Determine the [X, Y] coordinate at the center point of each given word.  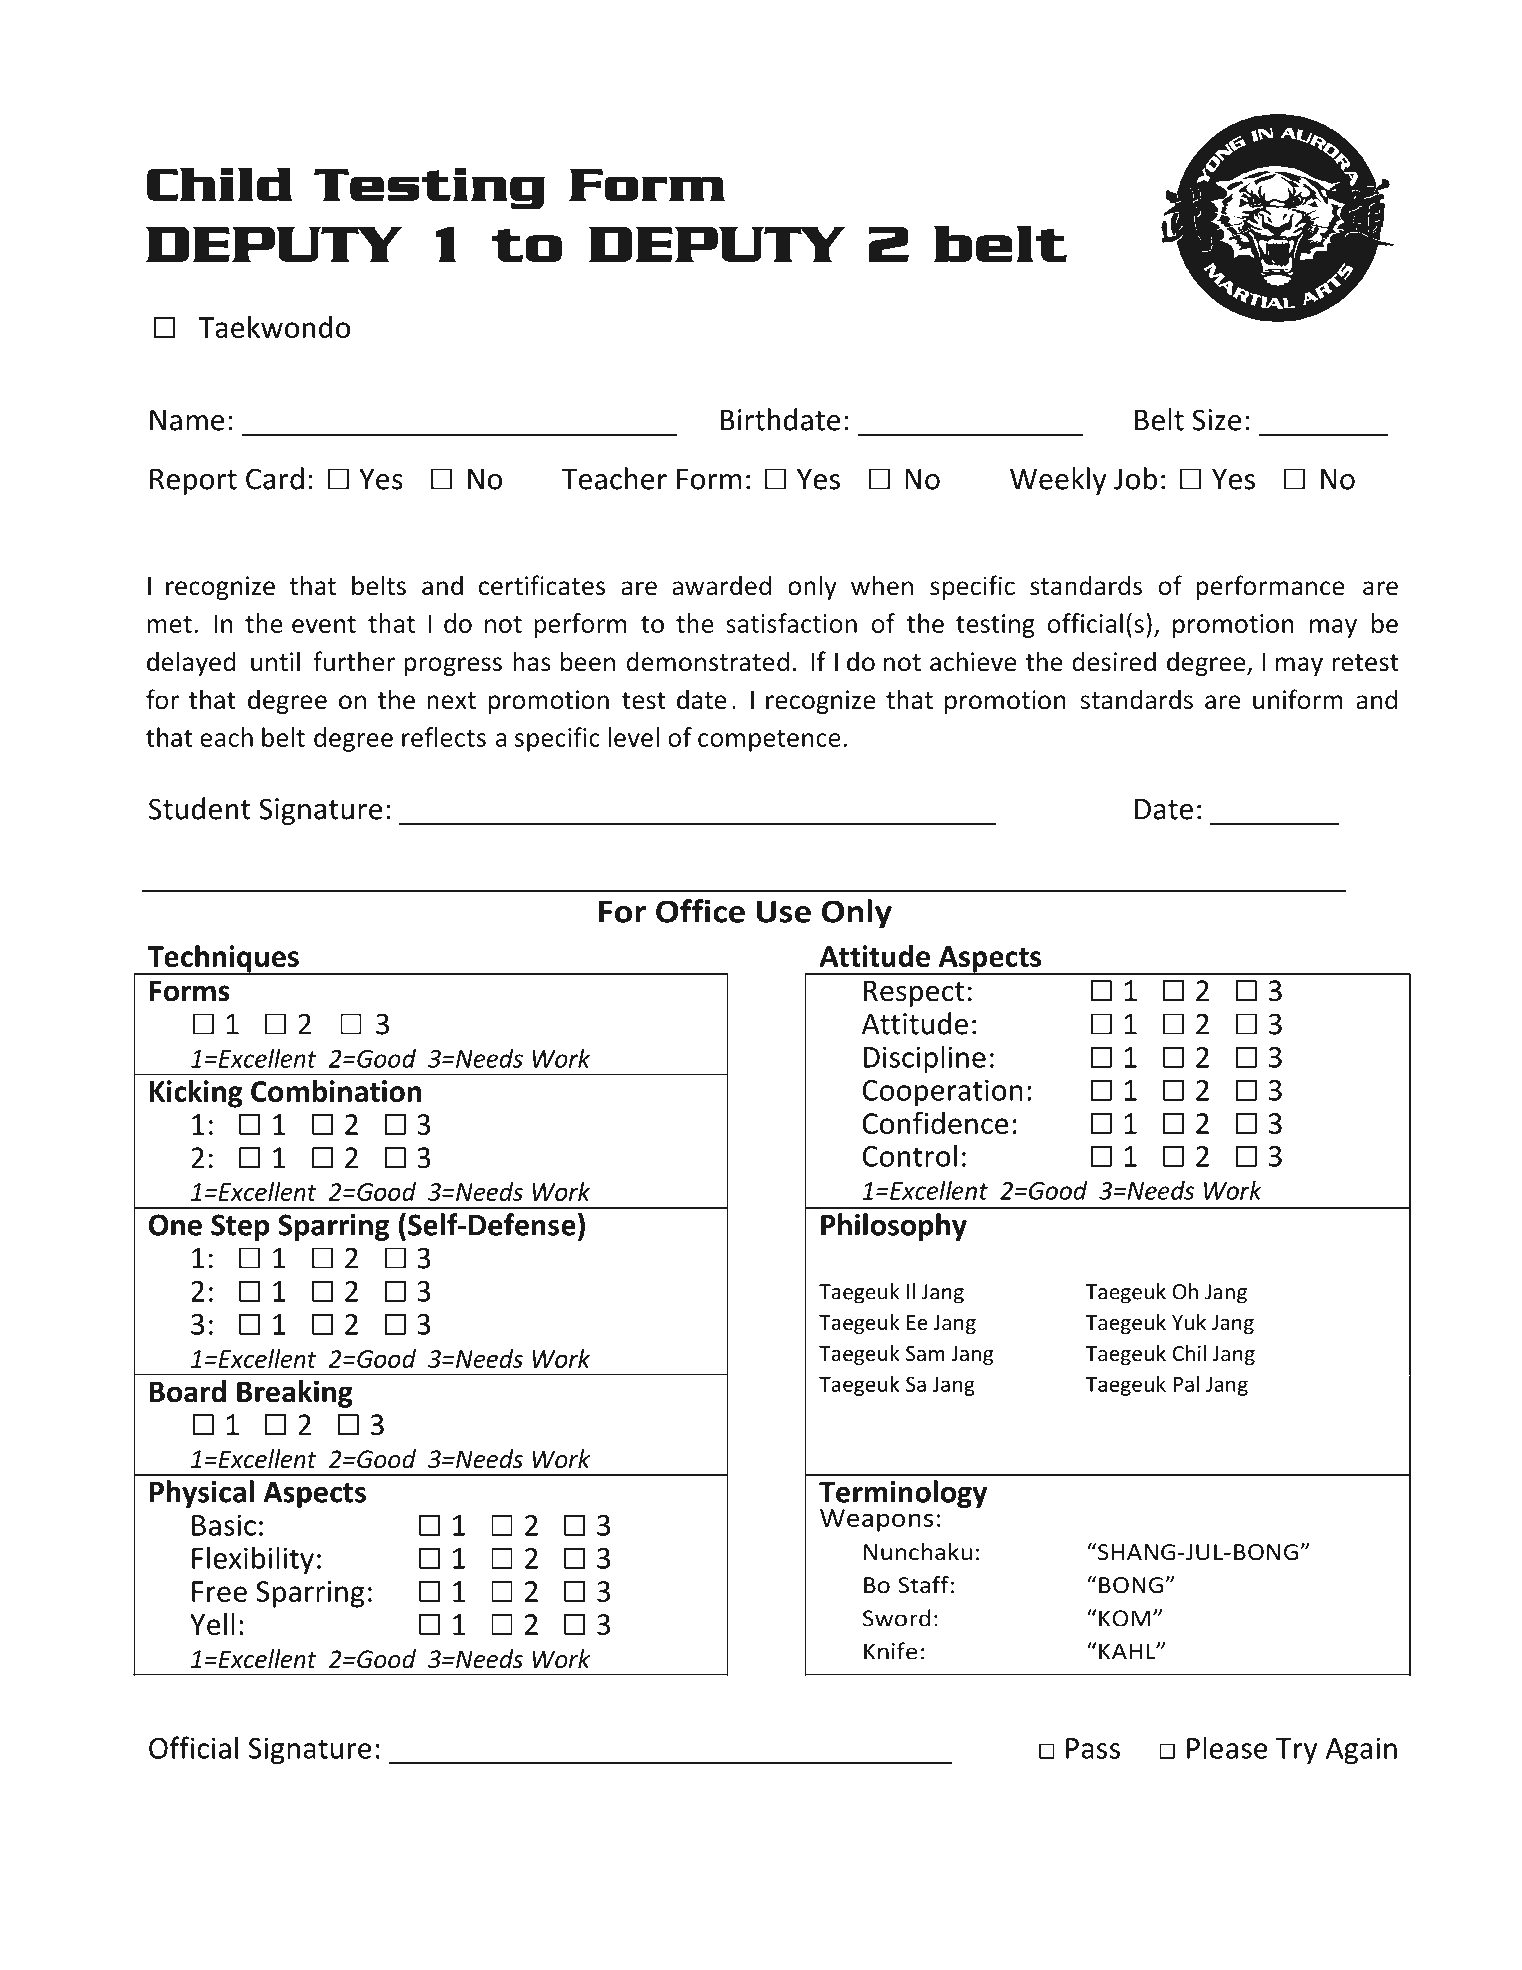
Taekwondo [274, 327]
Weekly [1058, 481]
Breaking [295, 1394]
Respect [914, 993]
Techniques [223, 960]
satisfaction [791, 623]
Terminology [903, 1495]
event [324, 624]
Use [784, 912]
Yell [212, 1624]
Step [240, 1227]
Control [909, 1155]
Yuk [1189, 1322]
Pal [1186, 1383]
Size [1217, 420]
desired [1114, 661]
